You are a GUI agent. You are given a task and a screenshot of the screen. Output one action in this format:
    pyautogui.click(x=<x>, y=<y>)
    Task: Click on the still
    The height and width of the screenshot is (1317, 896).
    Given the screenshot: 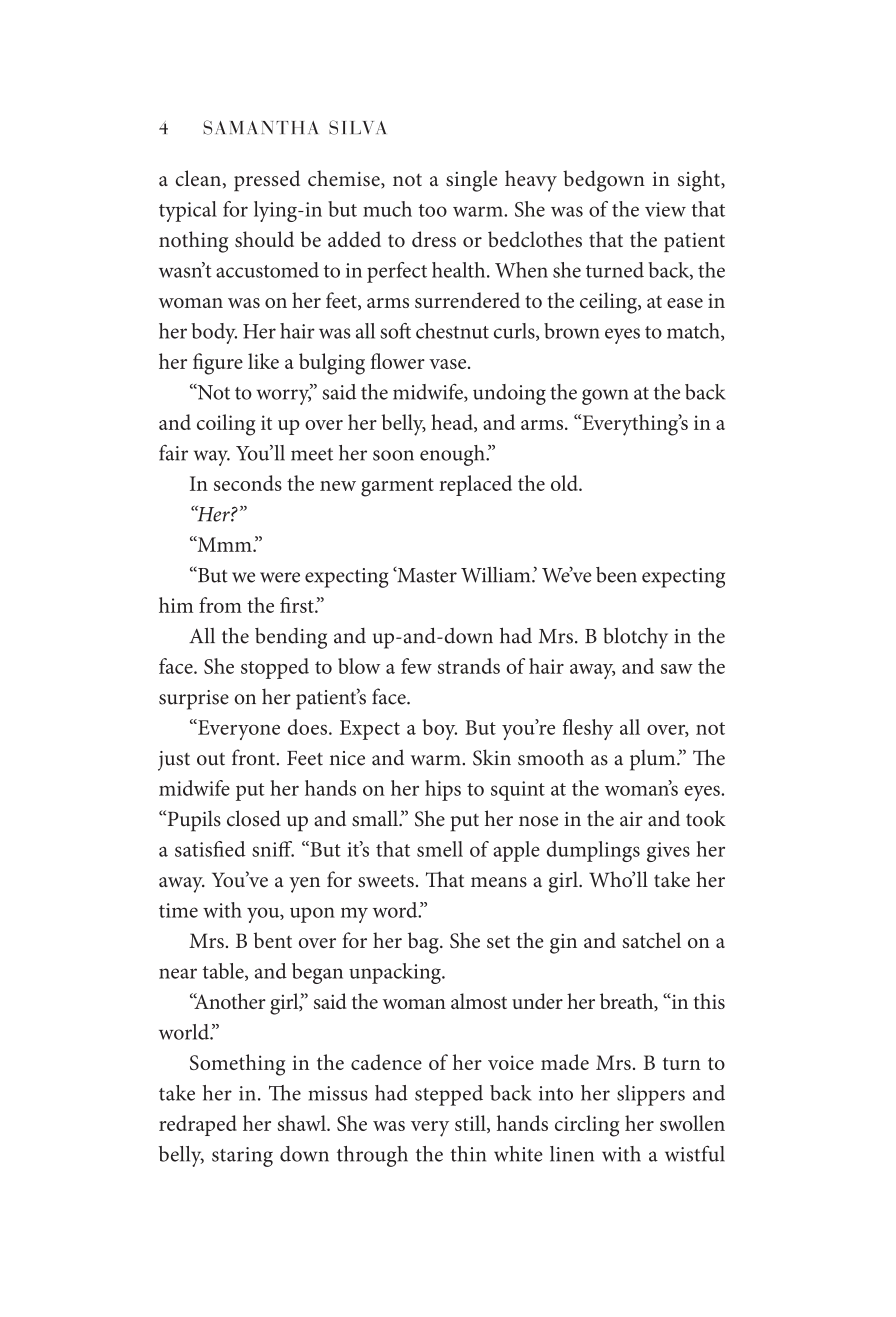 What is the action you would take?
    pyautogui.click(x=471, y=1124)
